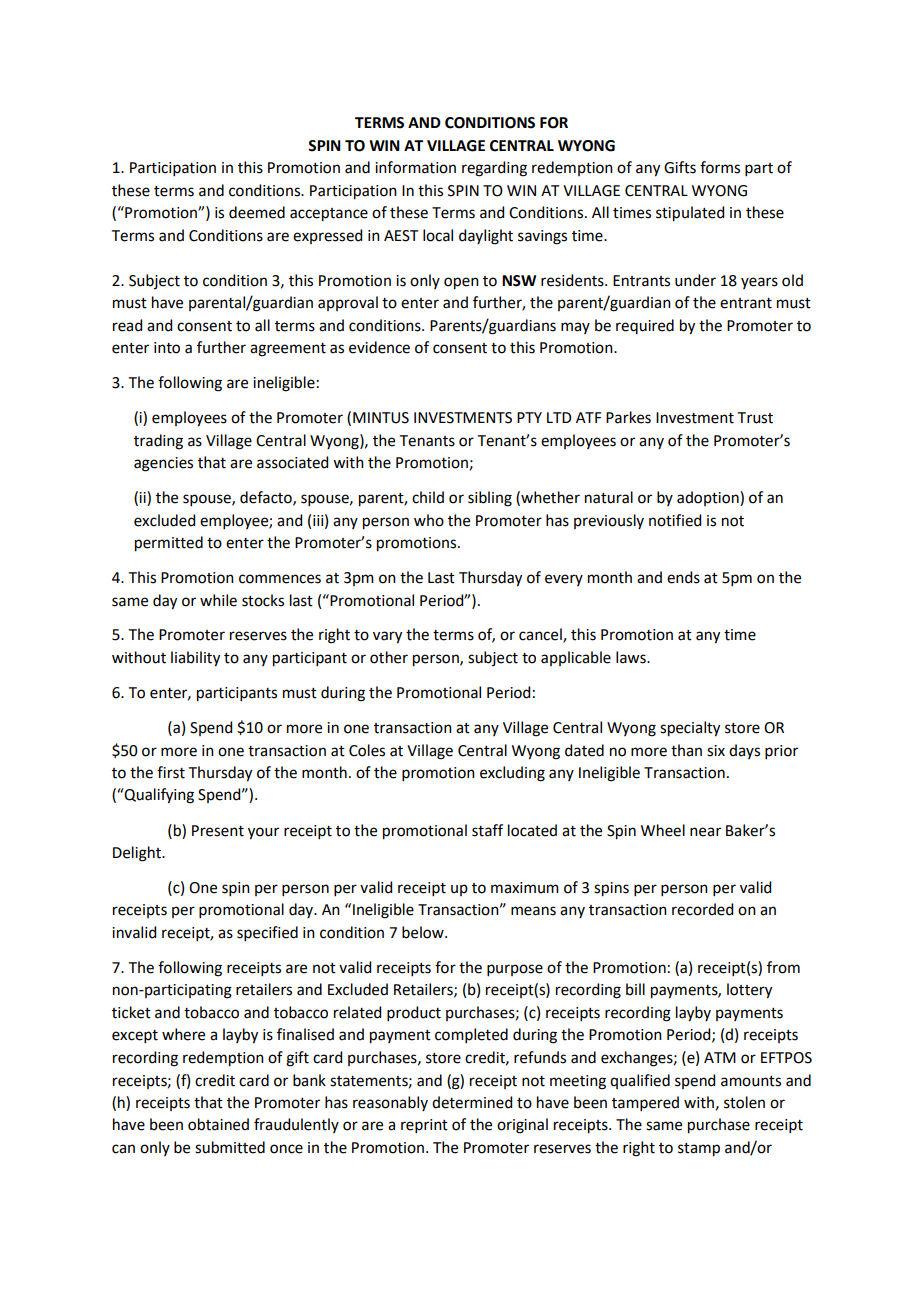 The image size is (924, 1308). Describe the element at coordinates (171, 772) in the screenshot. I see `first` at that location.
